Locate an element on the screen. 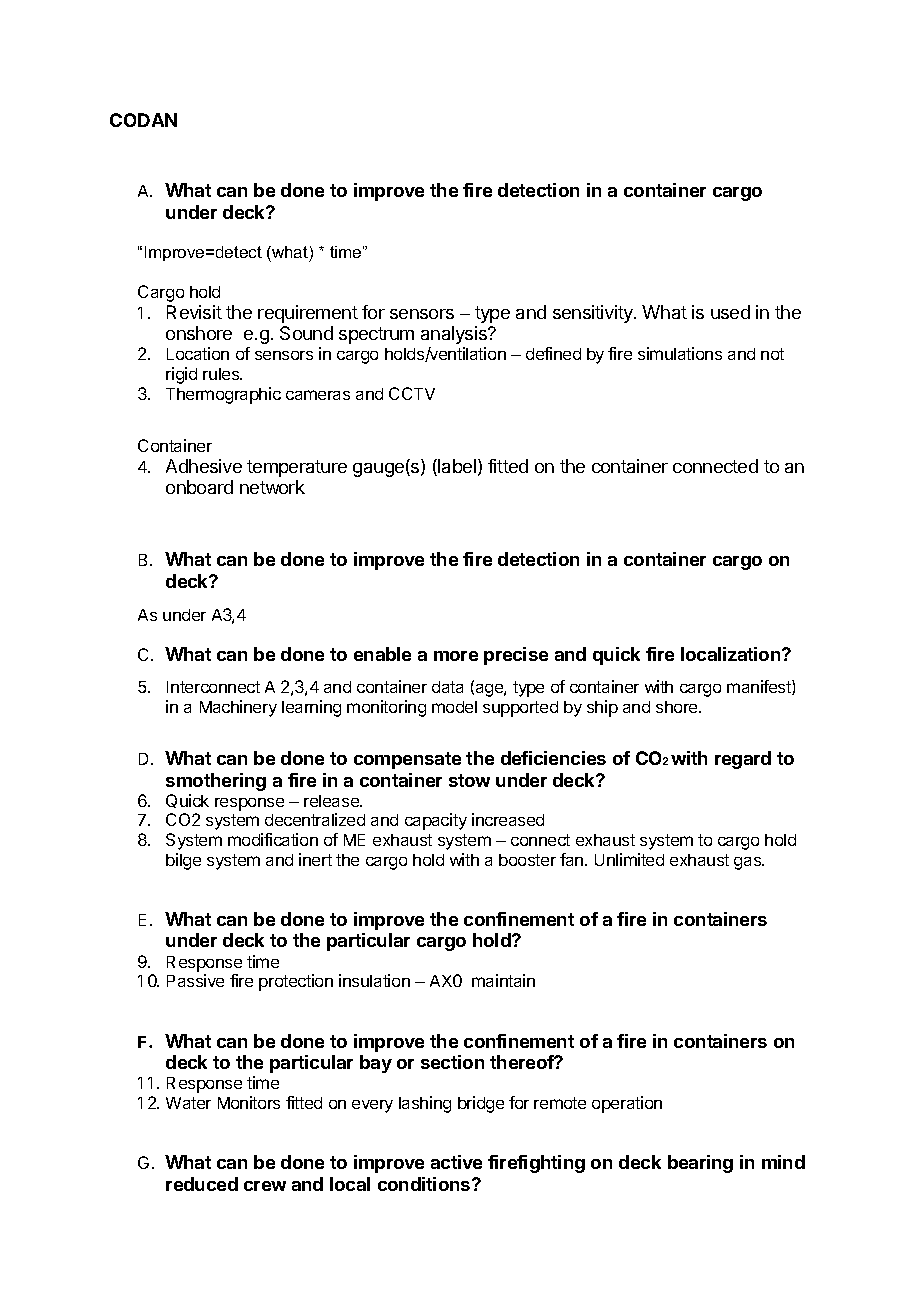 Image resolution: width=924 pixels, height=1308 pixels. simulations is located at coordinates (680, 353).
